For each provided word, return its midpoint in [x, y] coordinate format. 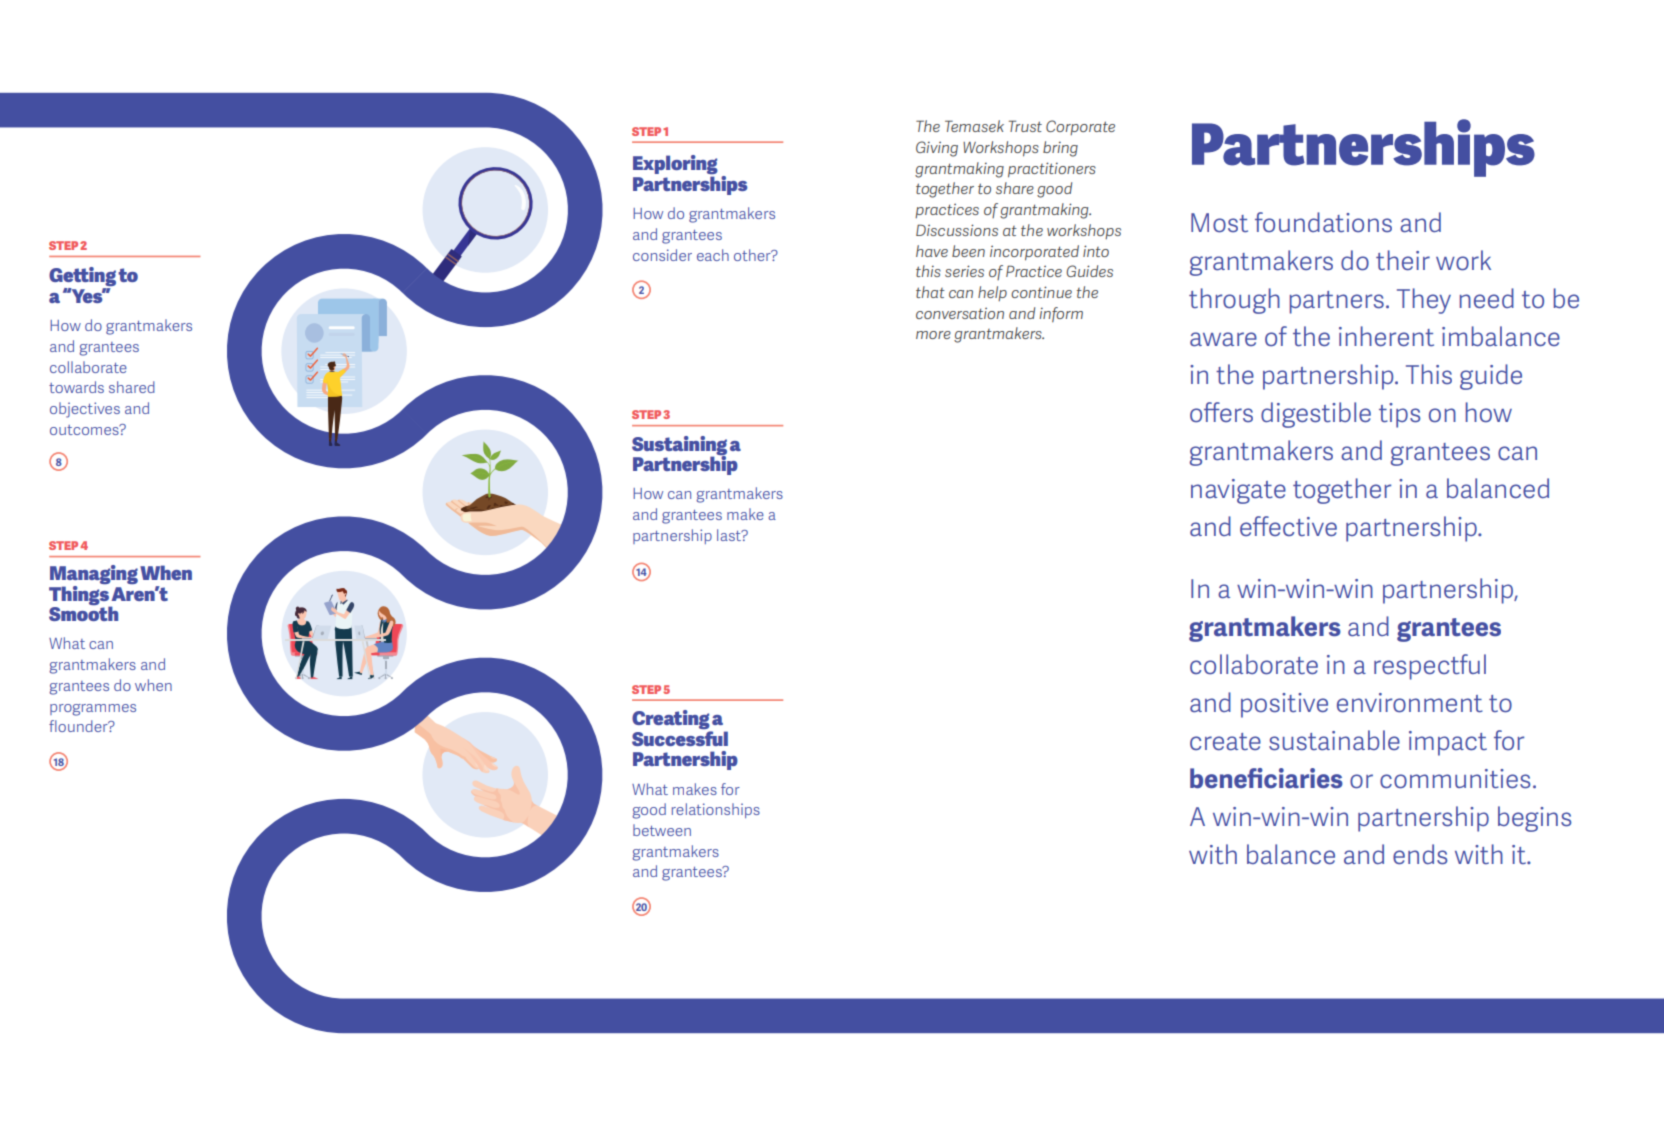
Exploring [675, 166]
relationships [716, 810]
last [730, 535]
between [662, 830]
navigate [1238, 491]
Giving [937, 149]
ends [1420, 854]
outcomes [85, 429]
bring [1060, 149]
